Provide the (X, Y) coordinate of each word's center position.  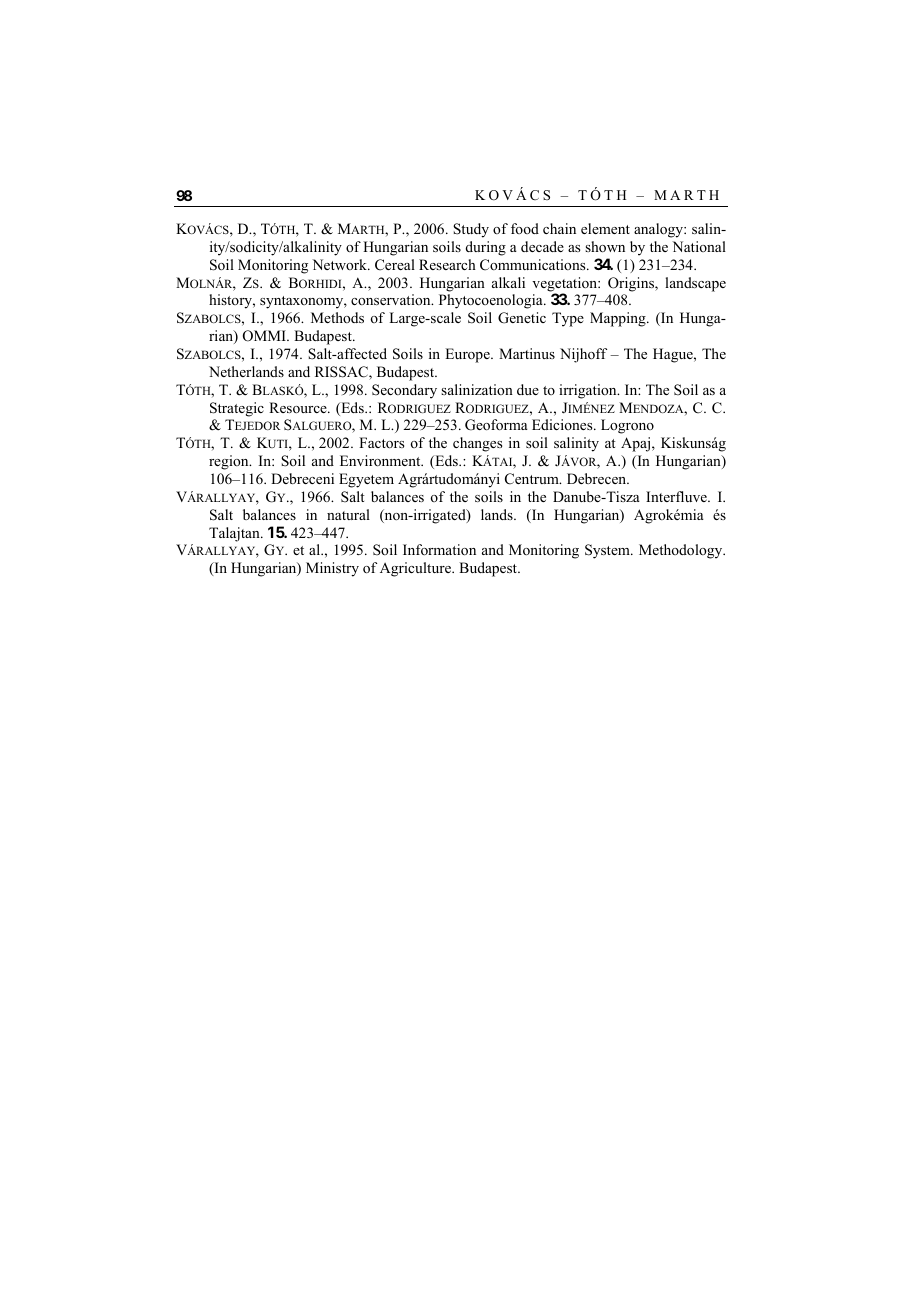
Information (439, 550)
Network (340, 264)
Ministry (332, 569)
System (608, 551)
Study (471, 230)
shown (605, 247)
